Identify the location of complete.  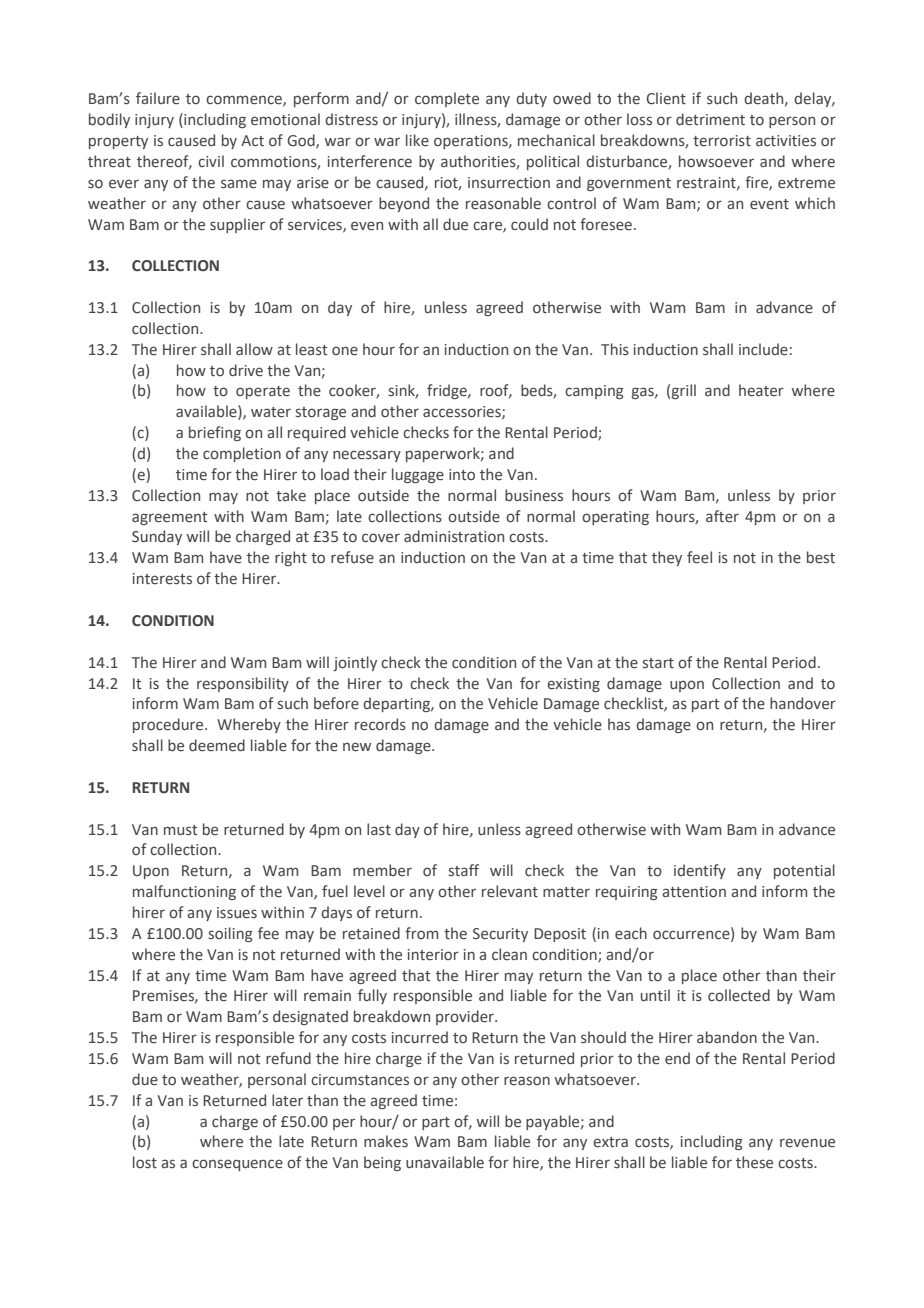
(447, 99).
